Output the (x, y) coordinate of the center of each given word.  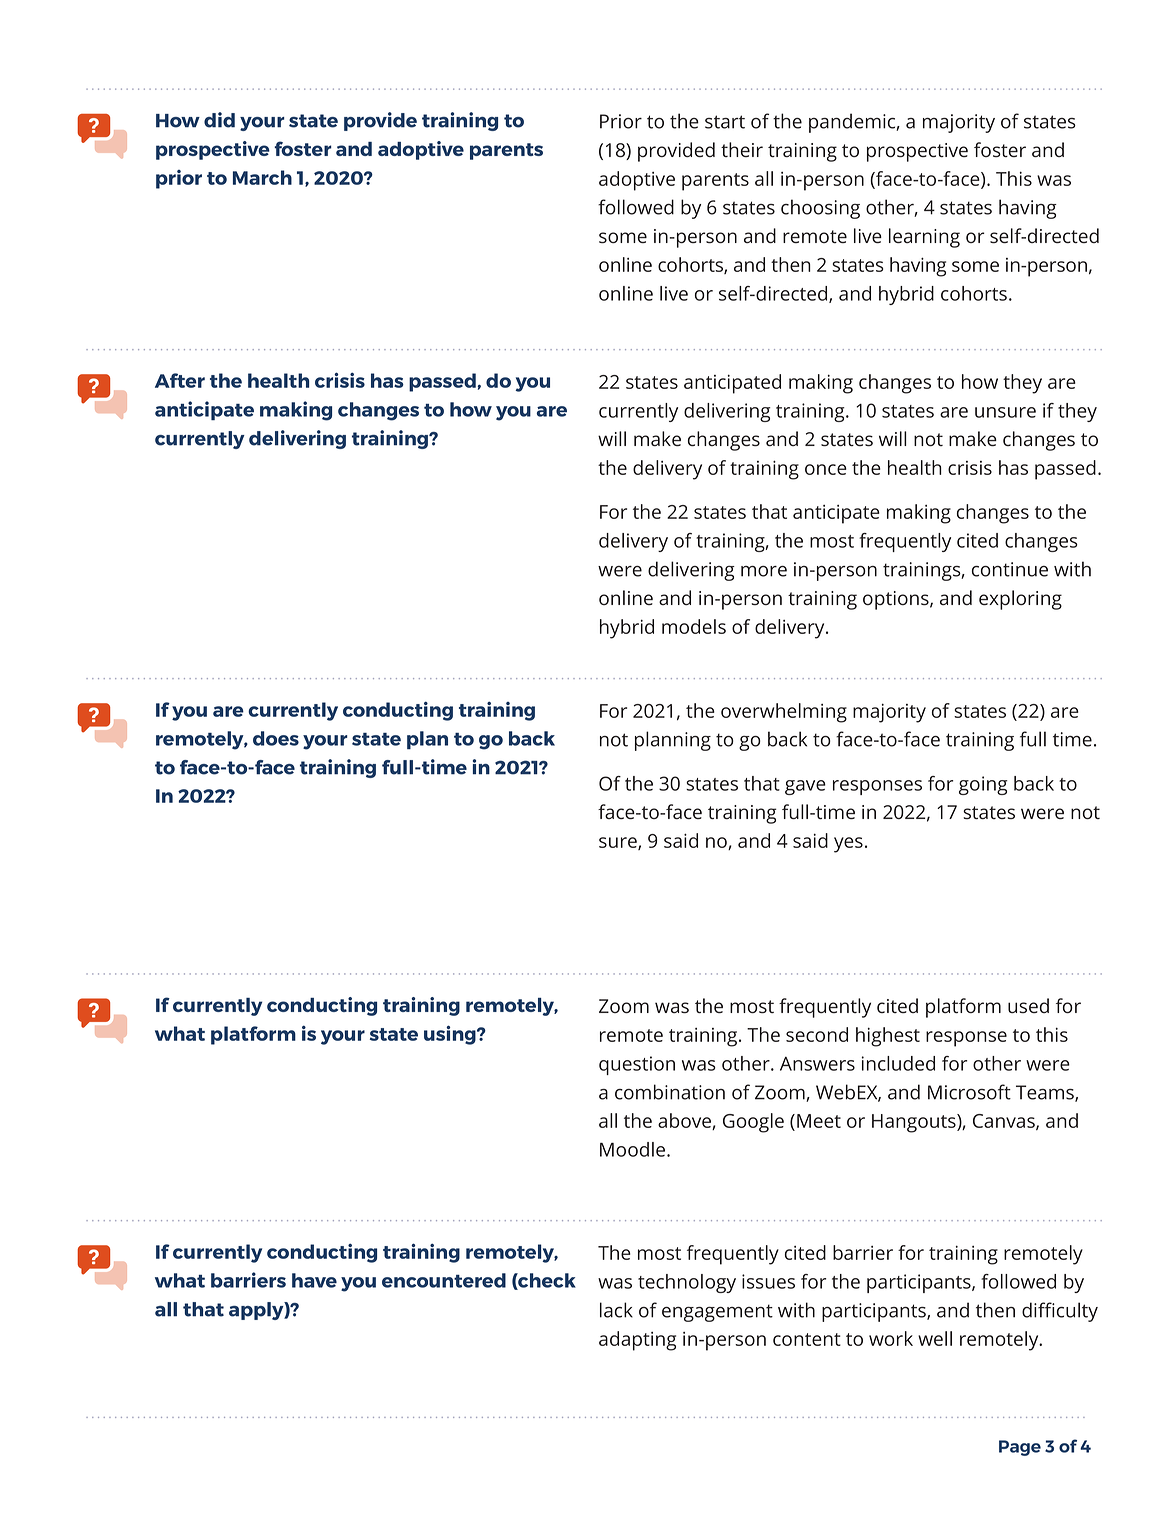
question (637, 1065)
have (314, 1280)
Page (1020, 1448)
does (276, 738)
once (826, 469)
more (764, 571)
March (262, 177)
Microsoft (969, 1092)
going (983, 785)
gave (805, 787)
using (451, 1035)
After (180, 380)
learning (924, 238)
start (725, 122)
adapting (637, 1341)
